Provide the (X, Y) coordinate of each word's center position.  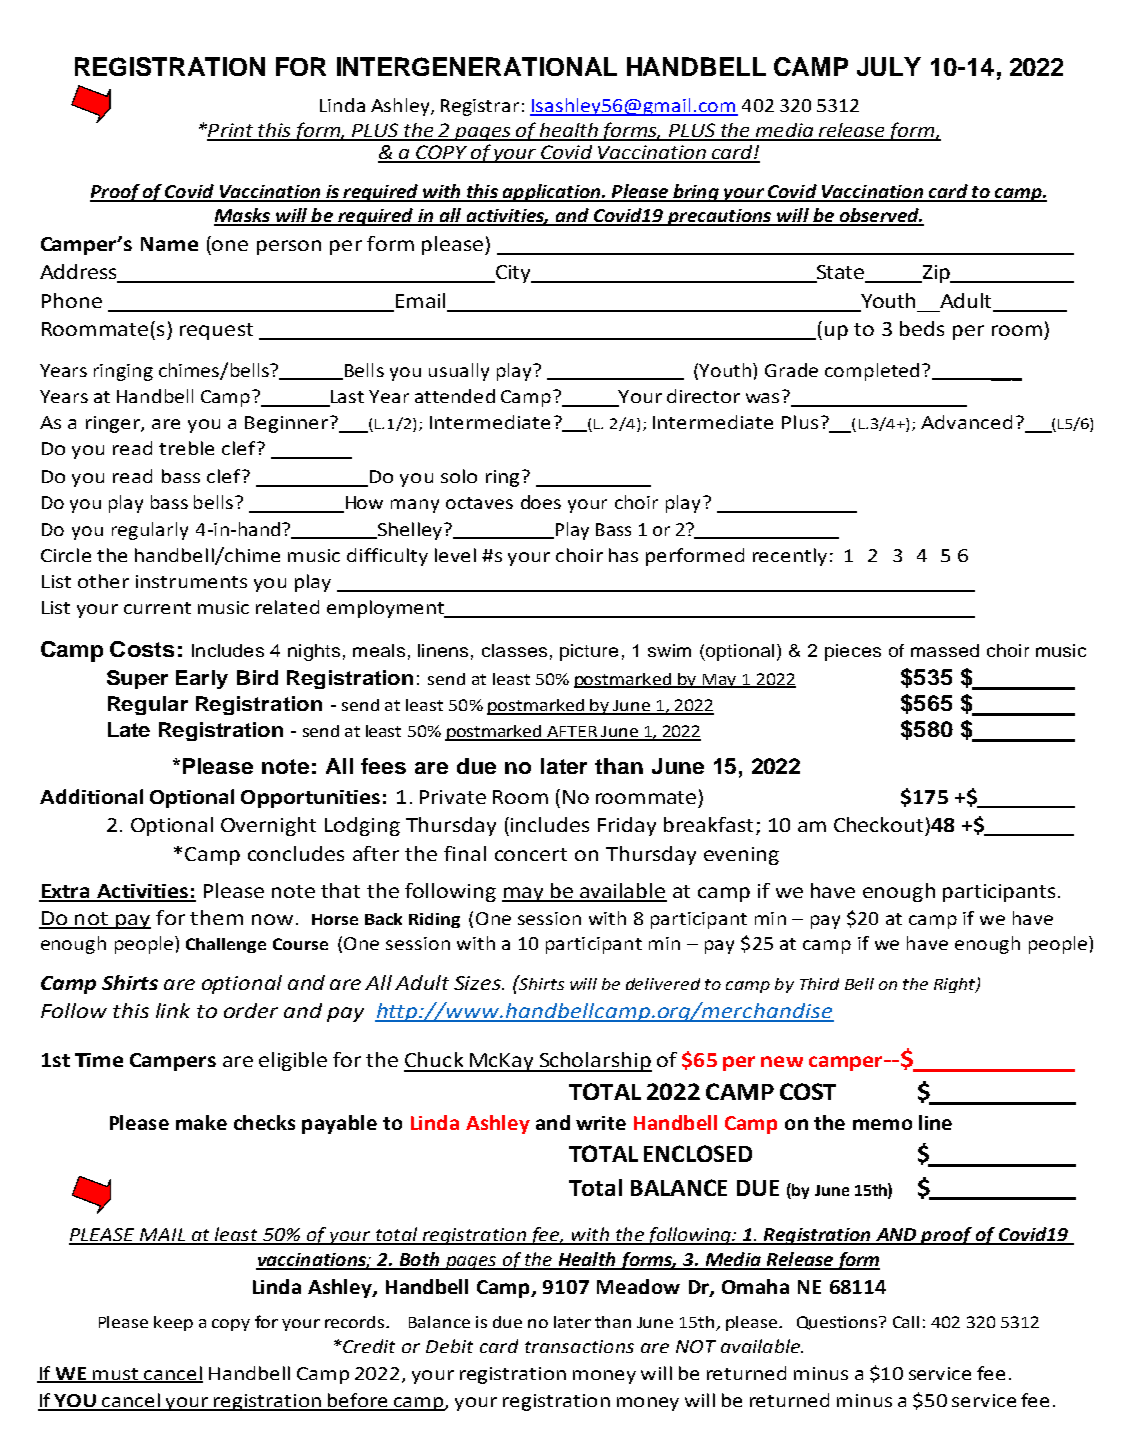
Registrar (480, 107)
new (782, 1061)
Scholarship (594, 1062)
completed (872, 372)
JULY (889, 66)
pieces (853, 652)
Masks (243, 216)
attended (455, 396)
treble (186, 448)
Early (202, 679)
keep (173, 1323)
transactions (579, 1346)
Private (453, 797)
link (173, 1010)
